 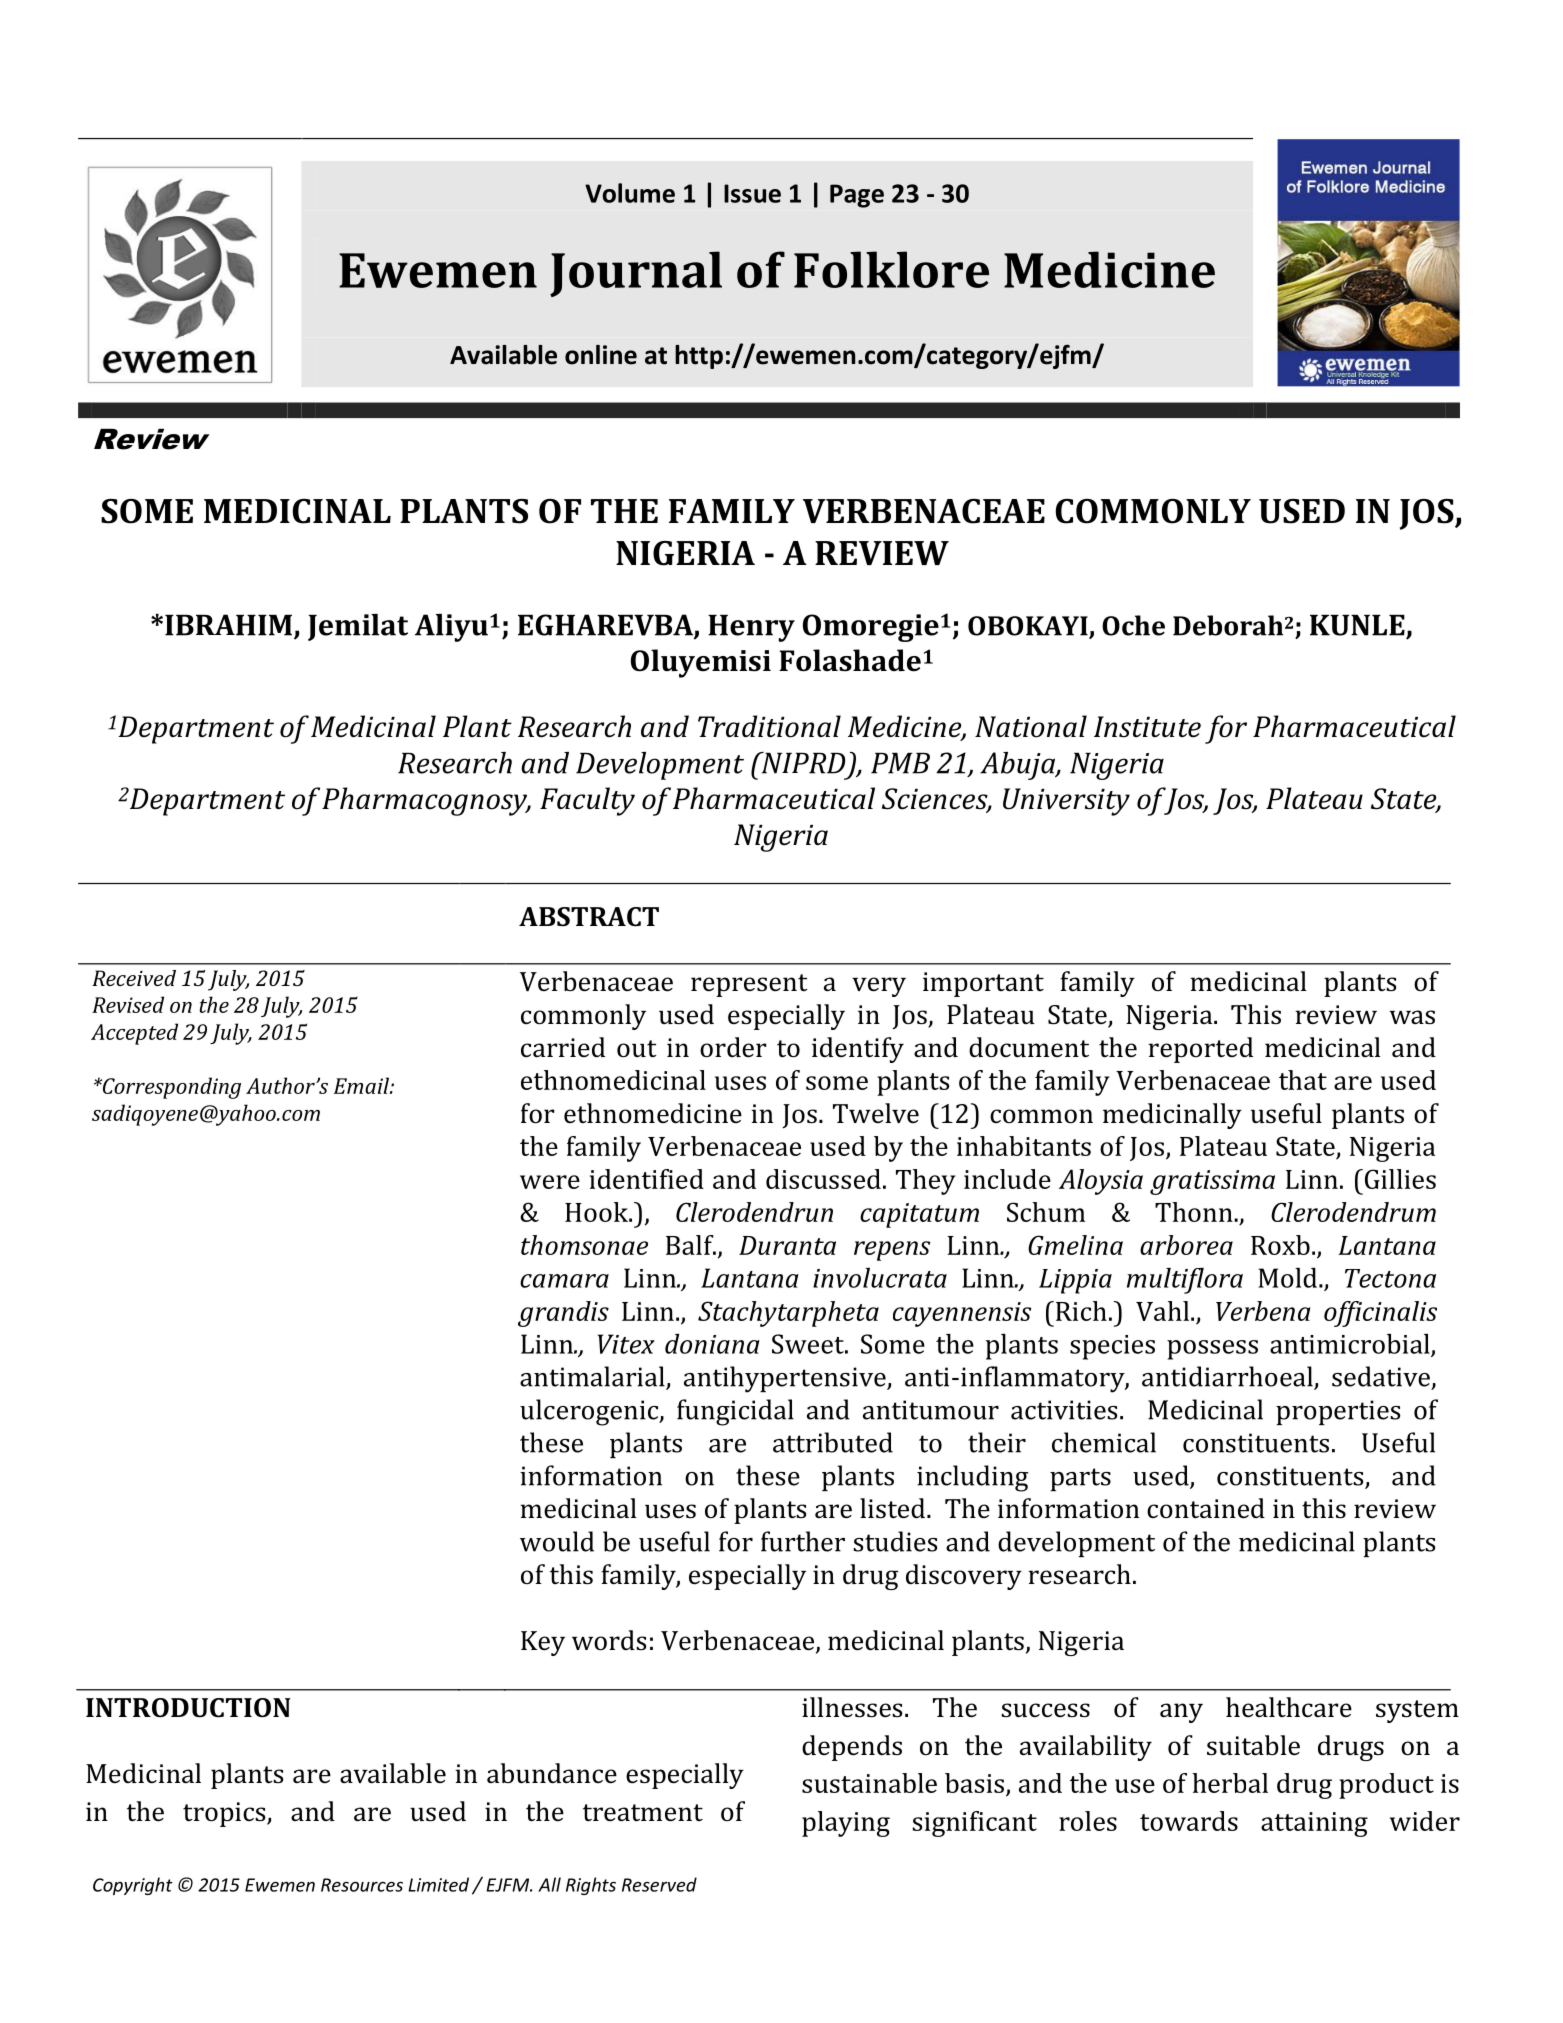 I want to click on tropics, so click(x=225, y=1814).
